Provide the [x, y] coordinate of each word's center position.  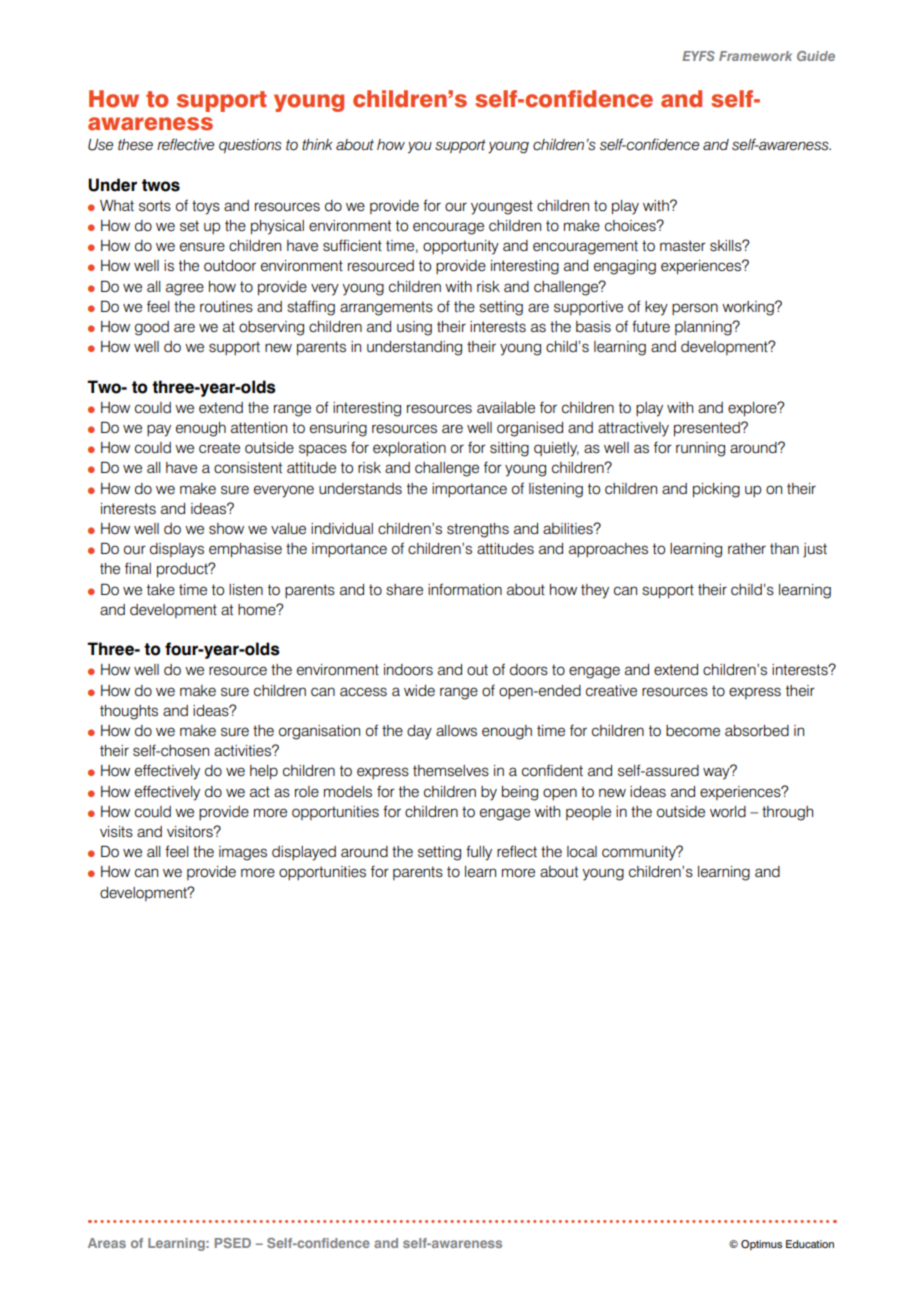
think [317, 144]
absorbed [757, 731]
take [161, 590]
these [135, 145]
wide [419, 691]
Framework [755, 56]
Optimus [761, 1245]
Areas [107, 1243]
